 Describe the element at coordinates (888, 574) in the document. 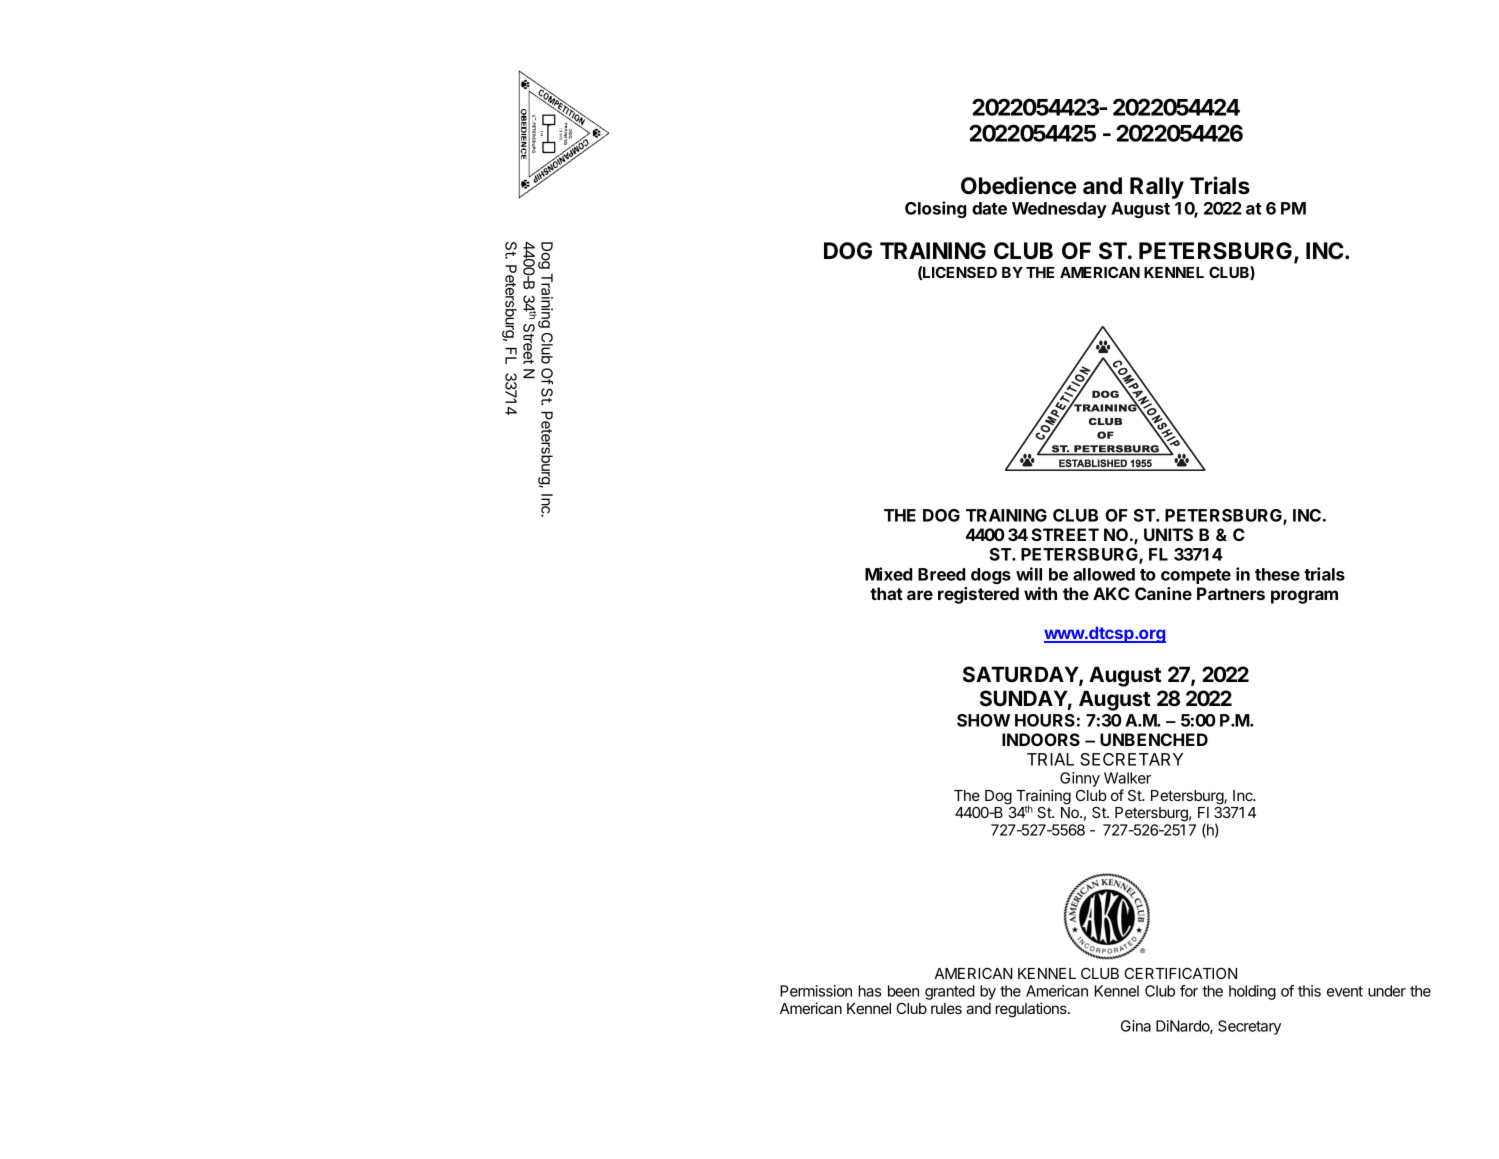

I see `Mixed` at that location.
